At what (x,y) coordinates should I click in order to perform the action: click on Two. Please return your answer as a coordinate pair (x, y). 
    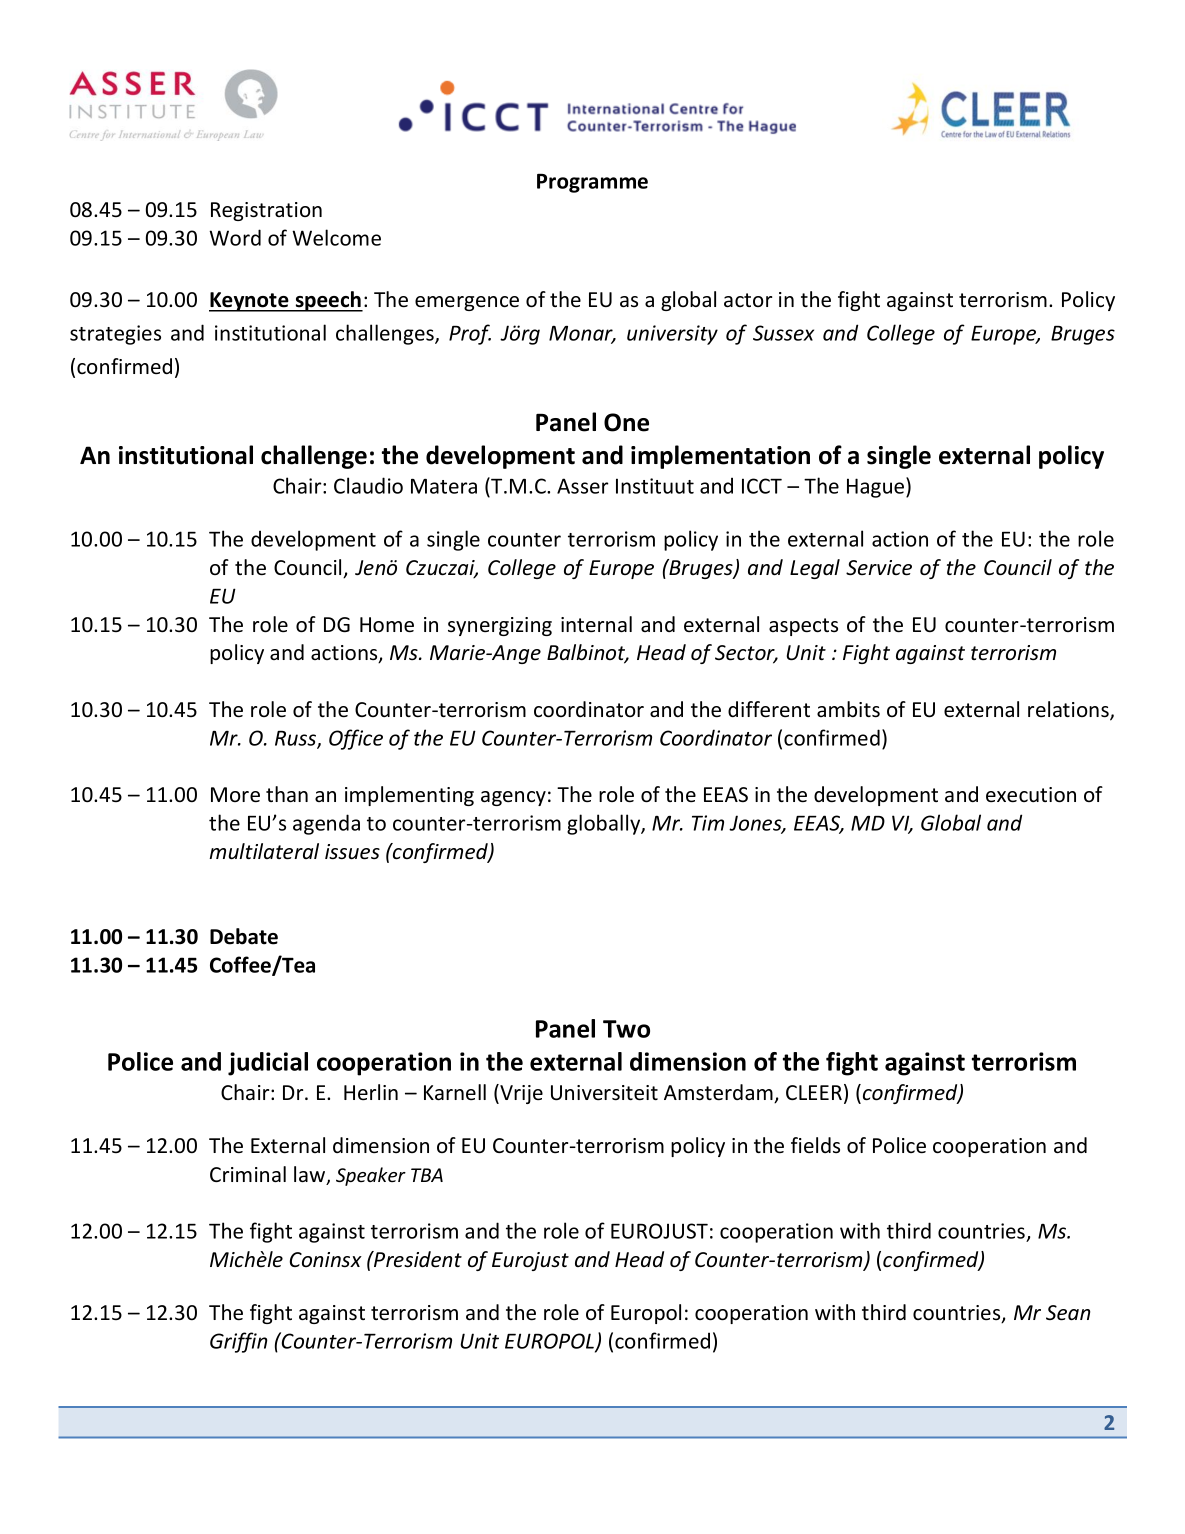
    Looking at the image, I should click on (626, 1029).
